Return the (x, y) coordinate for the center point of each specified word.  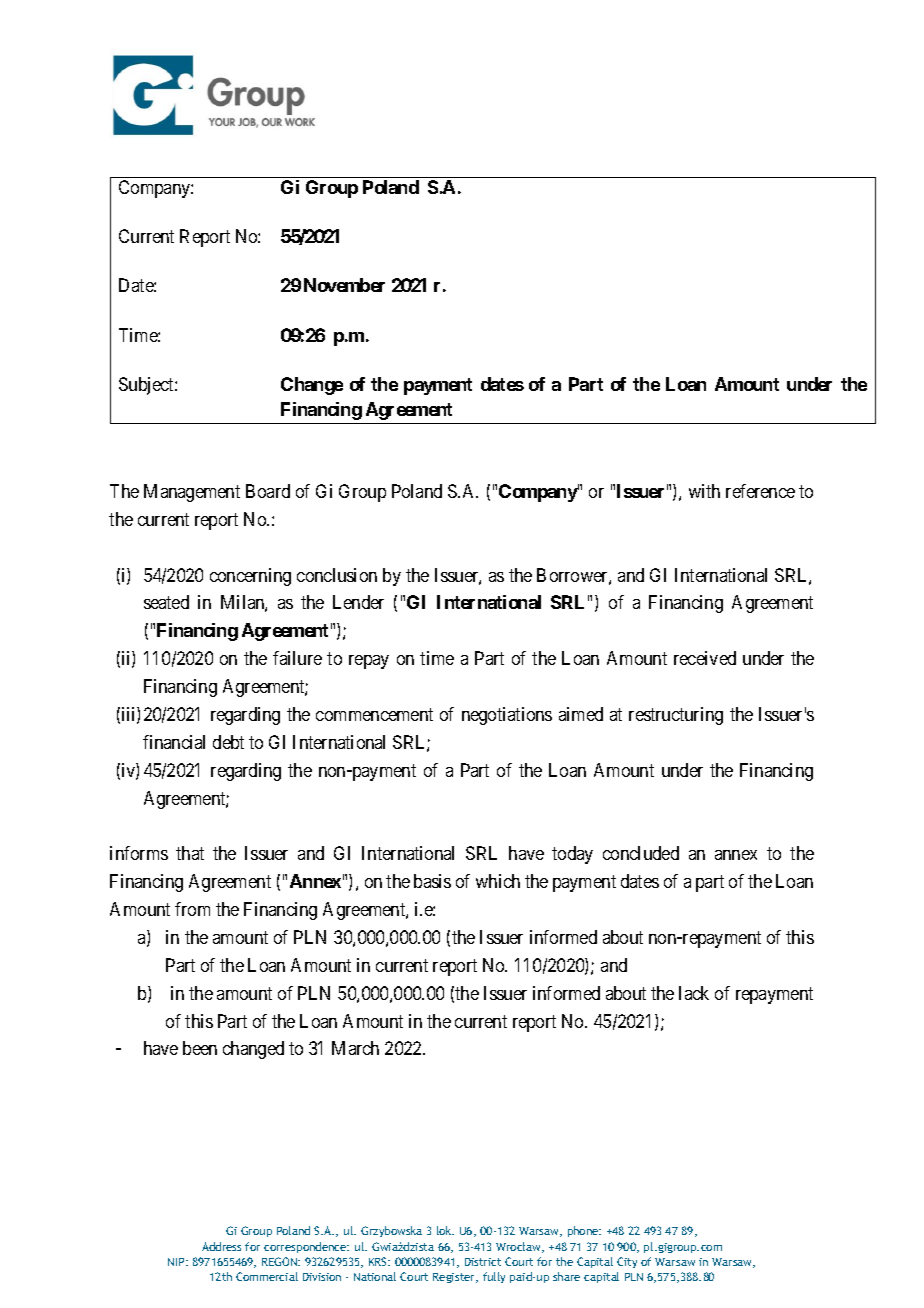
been (200, 1048)
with (704, 491)
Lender (358, 602)
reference (760, 491)
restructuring (676, 716)
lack (694, 993)
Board (268, 491)
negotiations (507, 716)
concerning (250, 577)
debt (228, 742)
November (344, 285)
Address (221, 1246)
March (355, 1048)
